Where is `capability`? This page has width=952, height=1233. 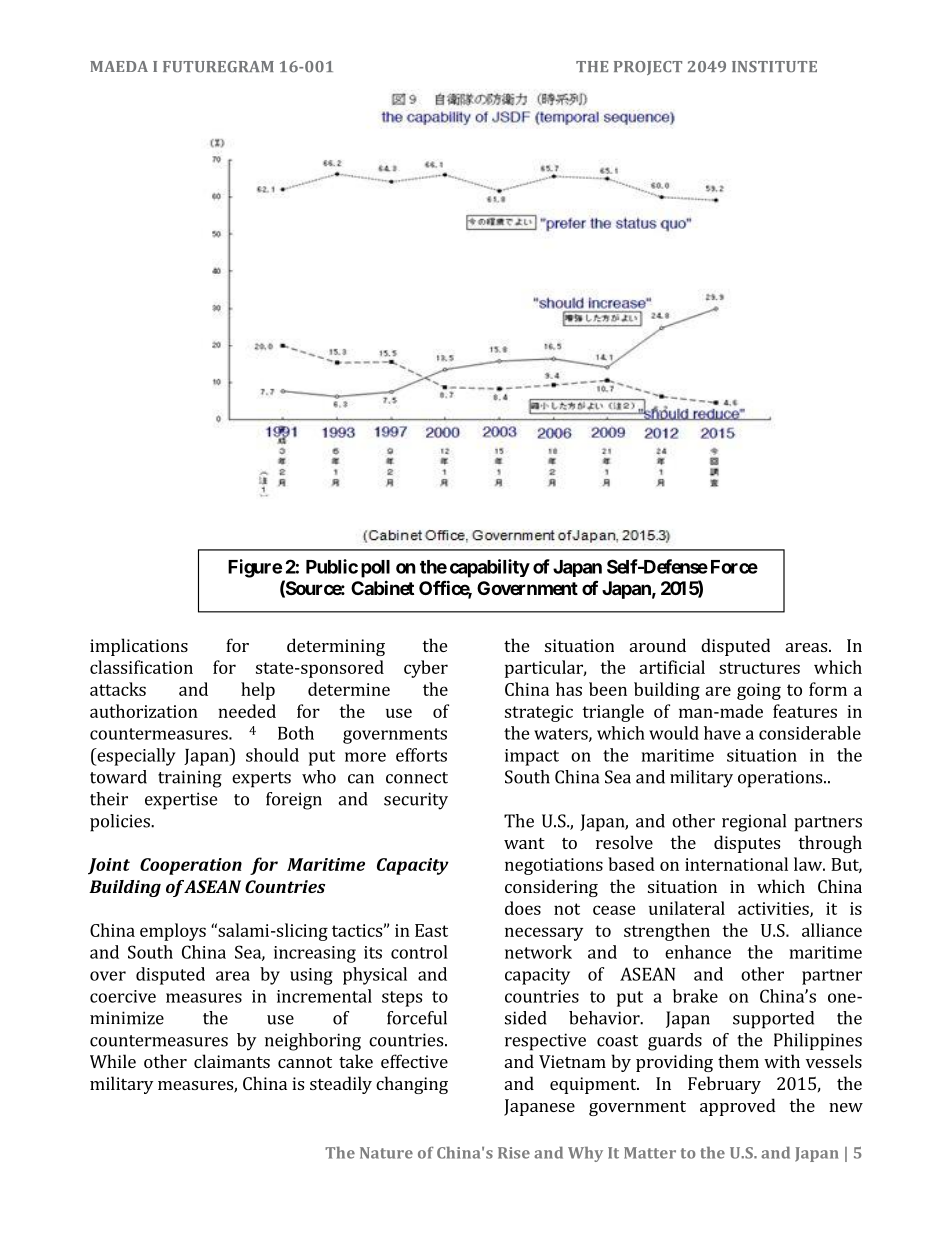
capability is located at coordinates (490, 568).
